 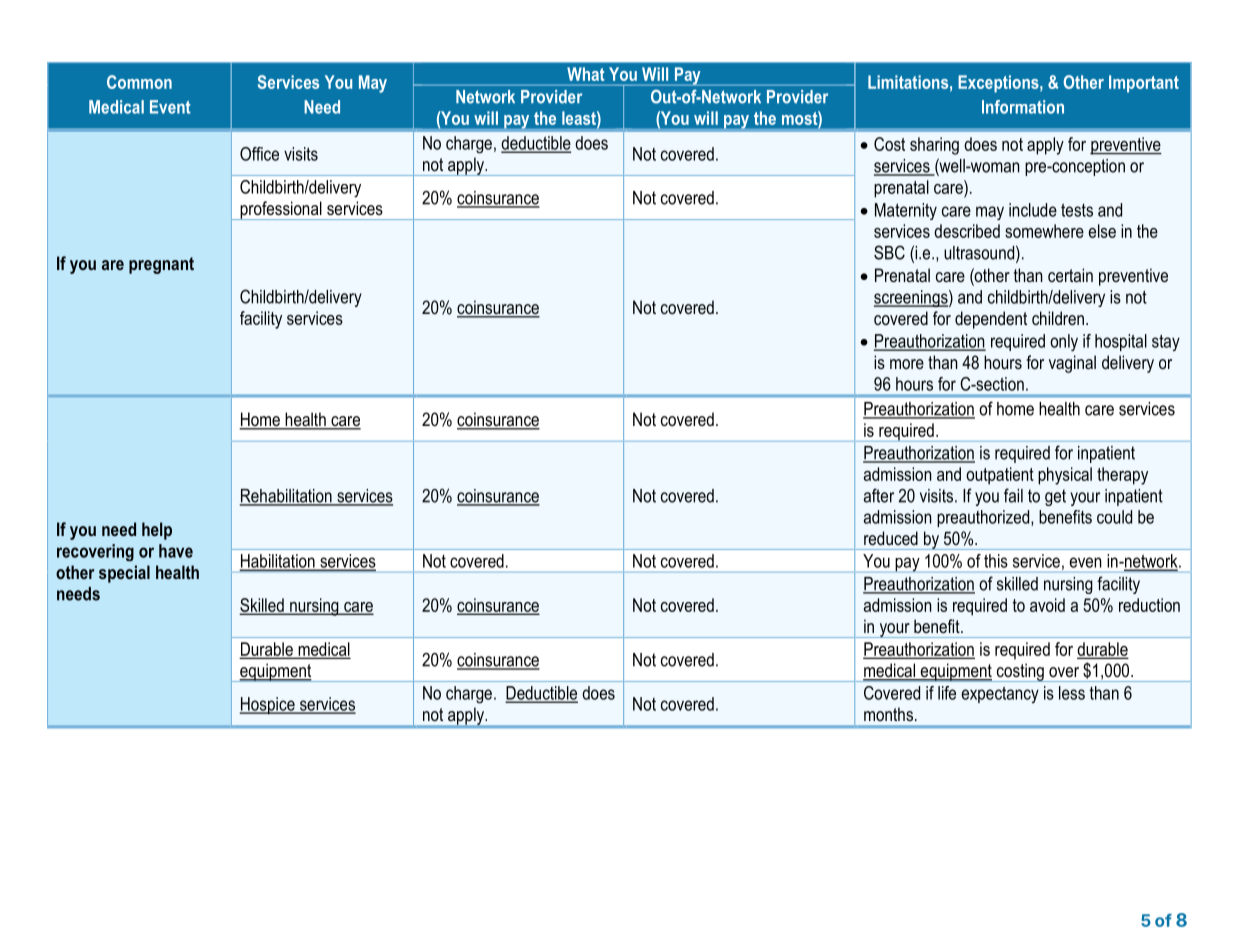 What do you see at coordinates (139, 82) in the screenshot?
I see `Common` at bounding box center [139, 82].
